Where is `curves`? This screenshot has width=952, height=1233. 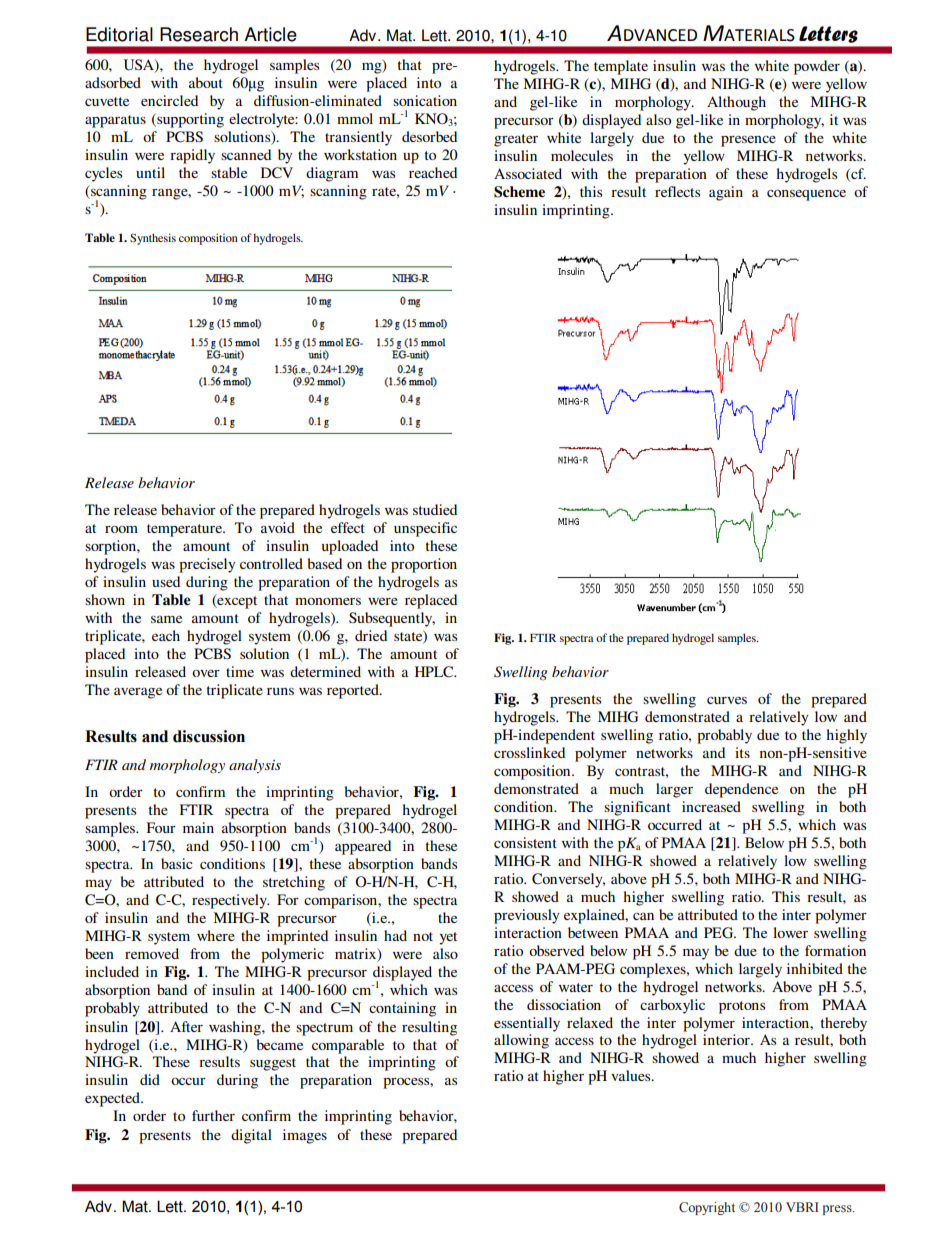 curves is located at coordinates (727, 700).
